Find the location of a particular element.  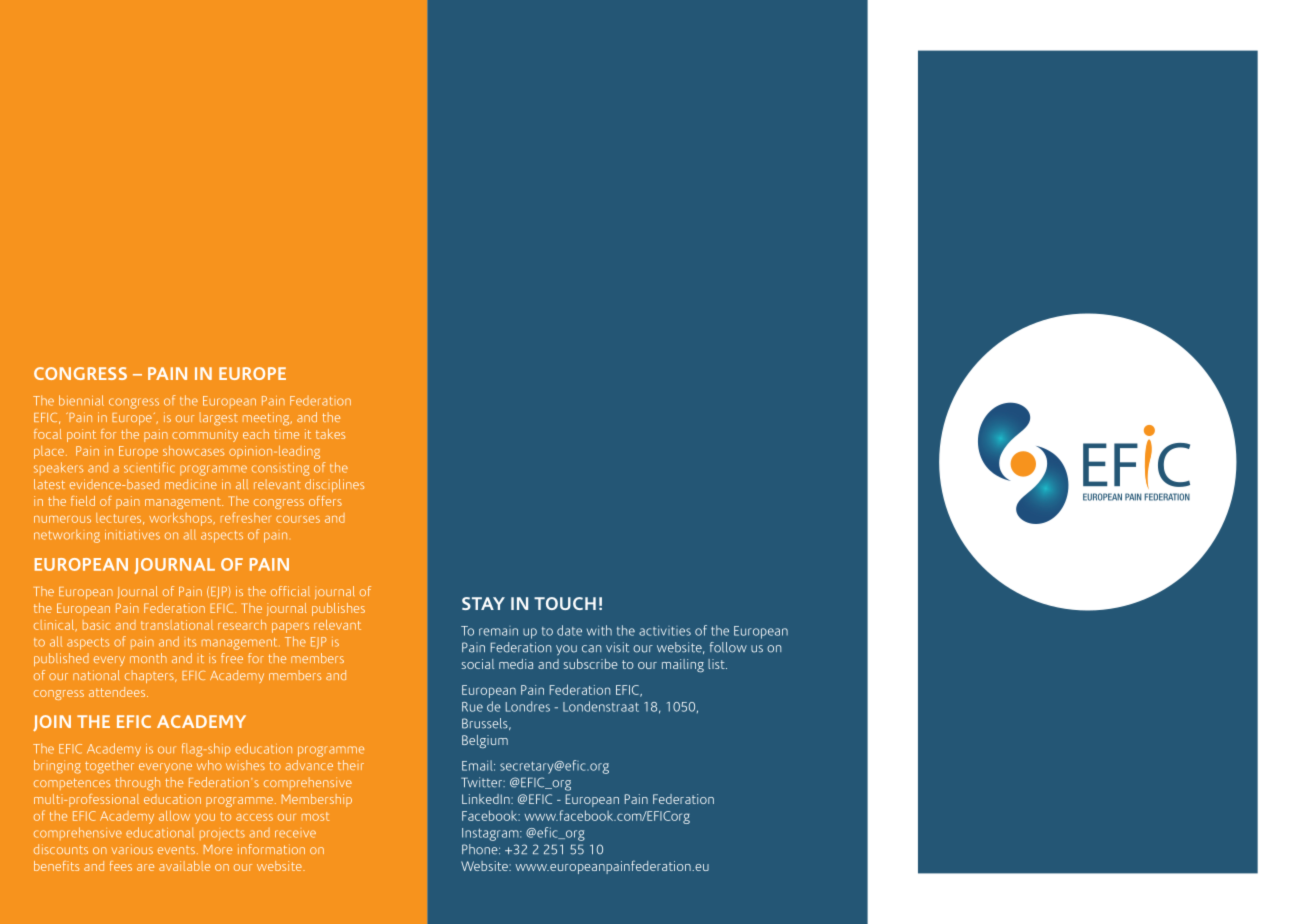

various is located at coordinates (132, 849).
